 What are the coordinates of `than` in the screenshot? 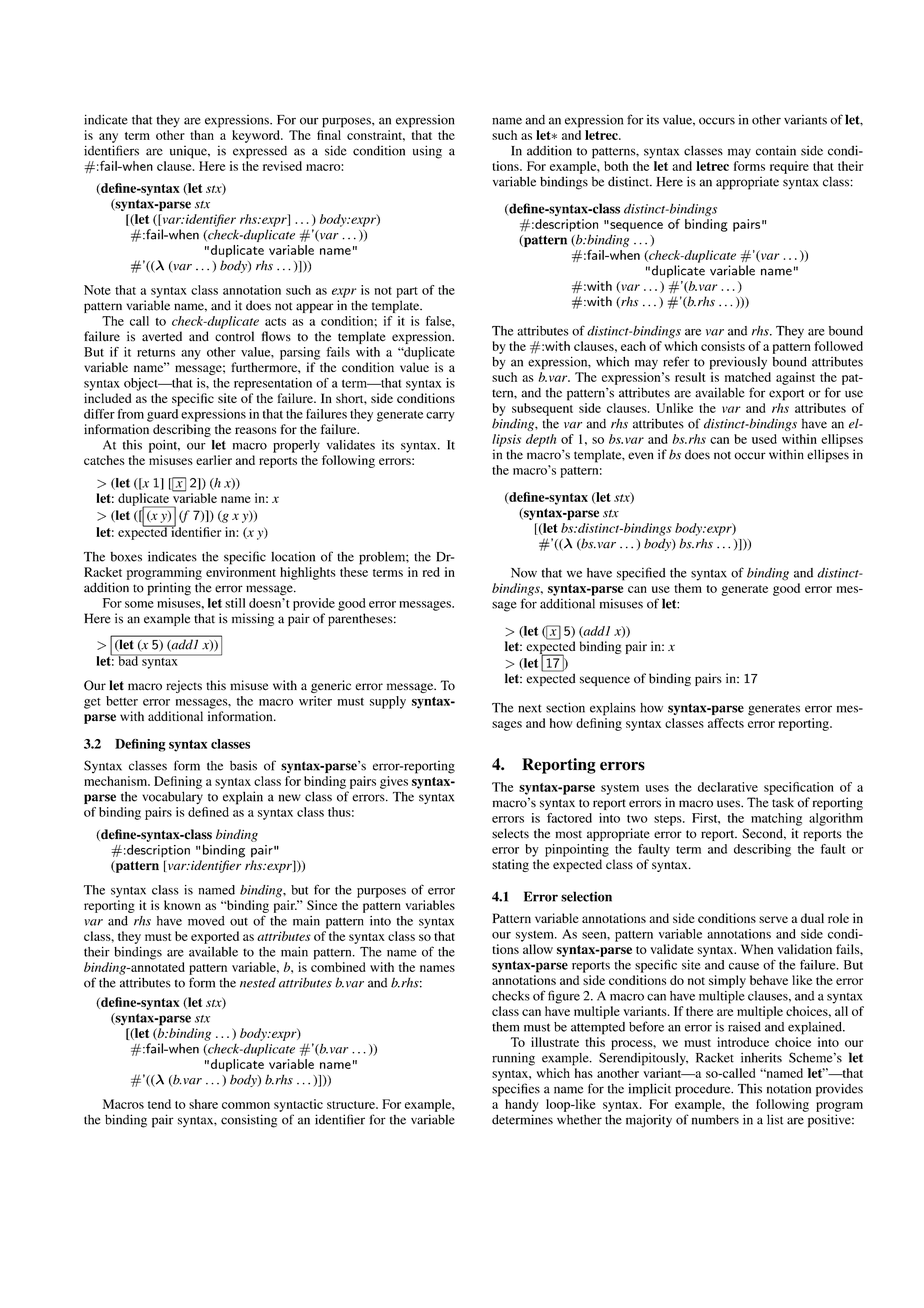 It's located at (202, 135).
